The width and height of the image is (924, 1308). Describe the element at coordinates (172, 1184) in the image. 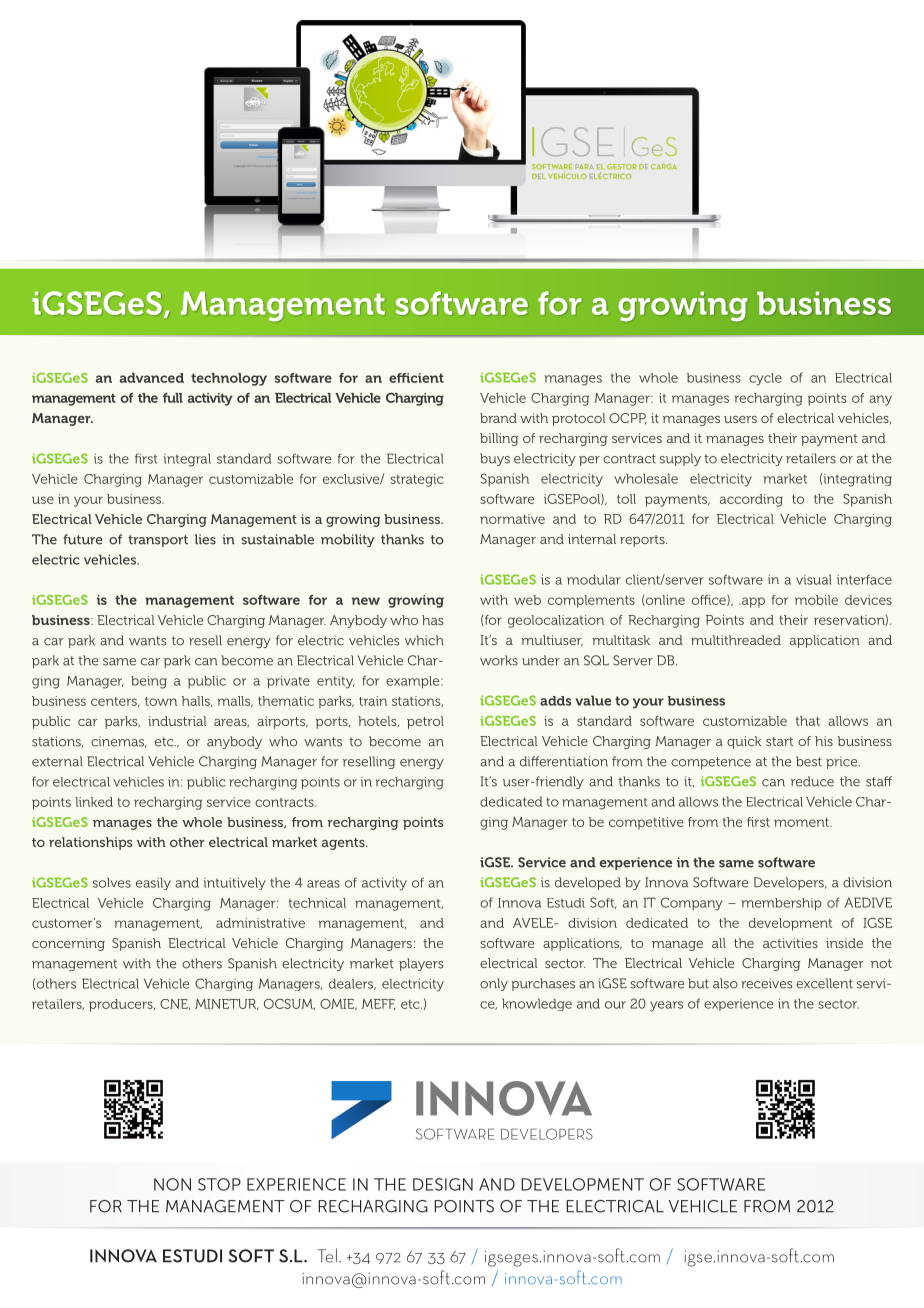

I see `NON` at that location.
